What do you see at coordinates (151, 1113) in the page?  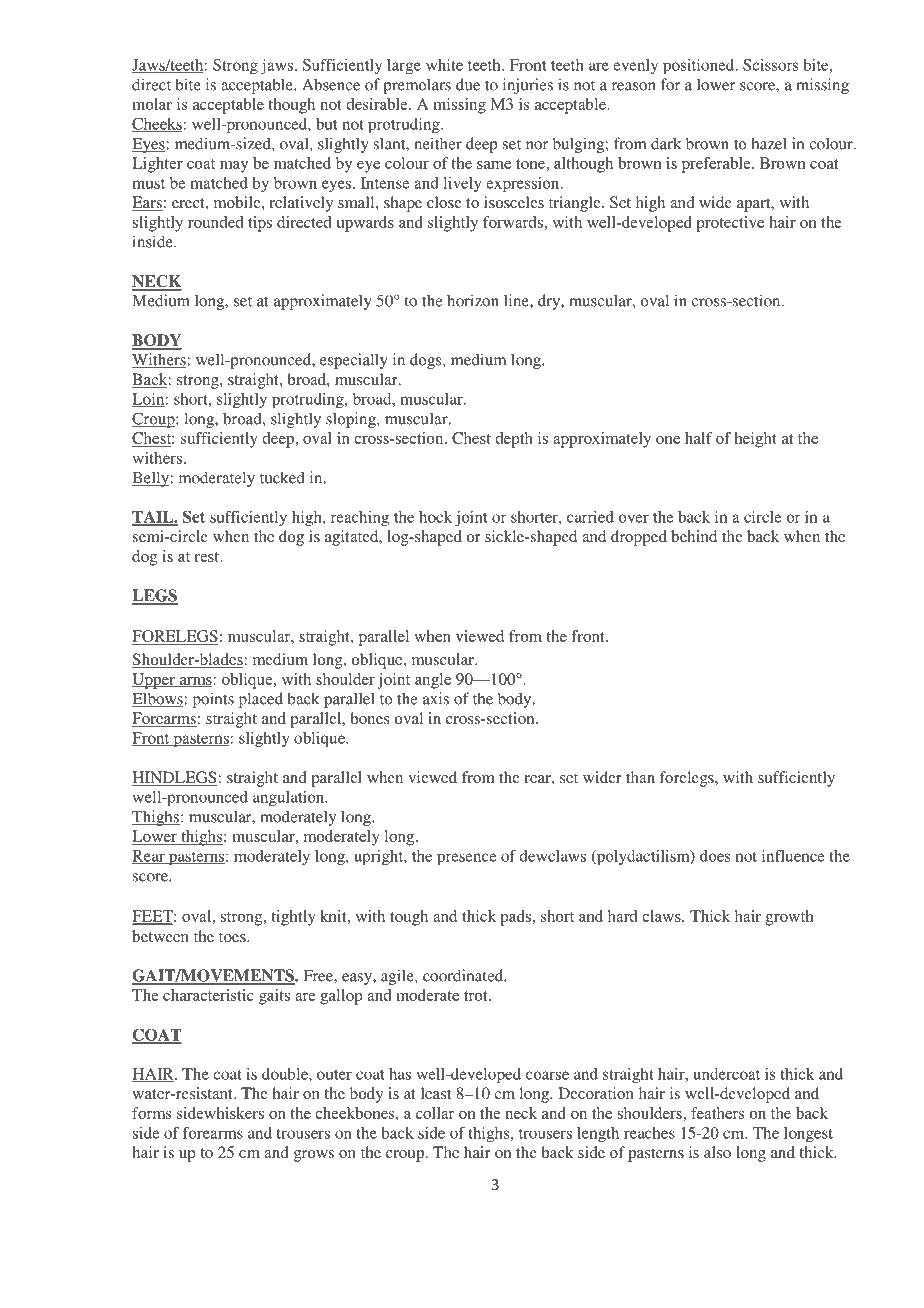 I see `forms` at bounding box center [151, 1113].
